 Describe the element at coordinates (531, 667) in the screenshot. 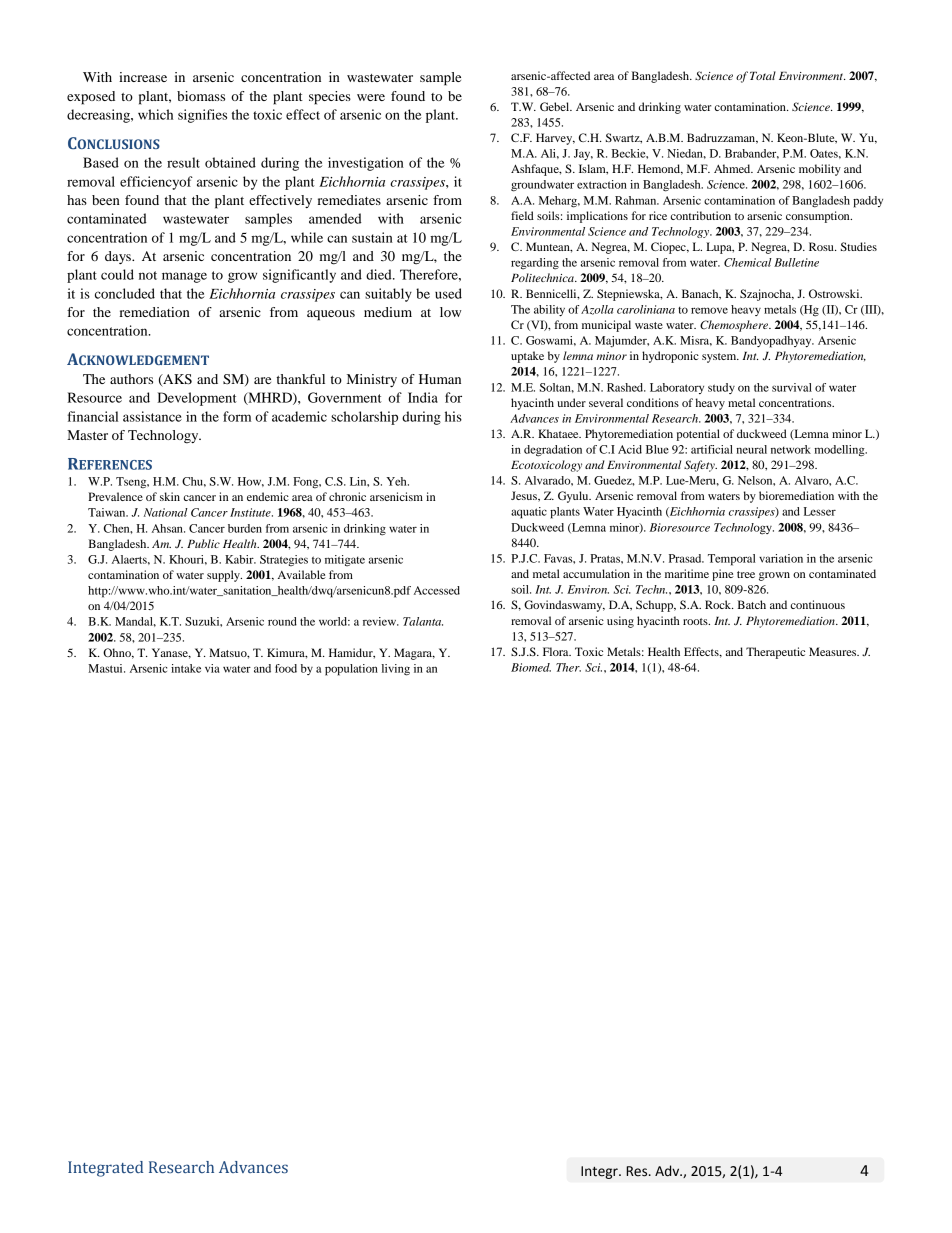

I see `Biomed` at that location.
